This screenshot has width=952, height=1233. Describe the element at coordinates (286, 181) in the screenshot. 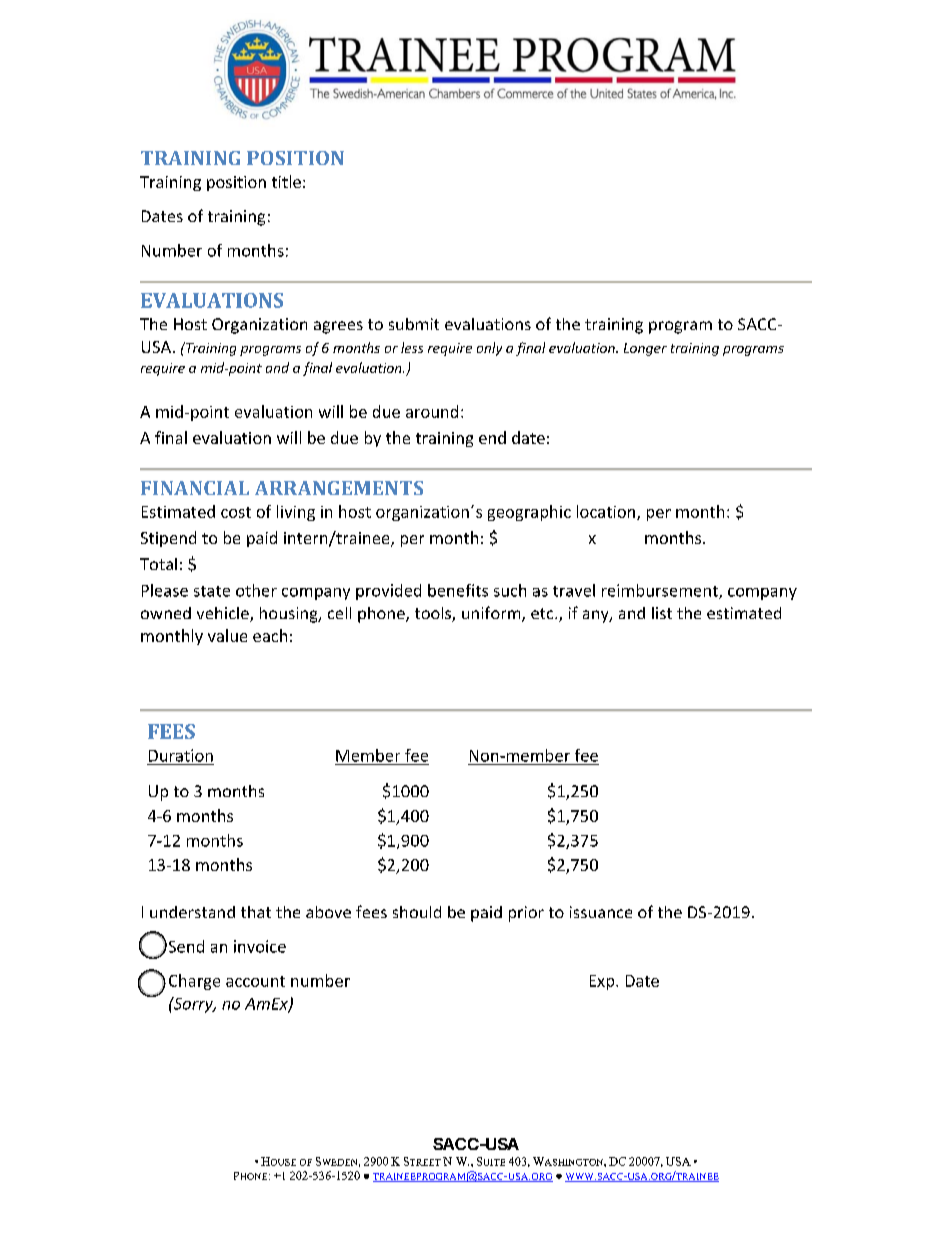

I see `title` at that location.
